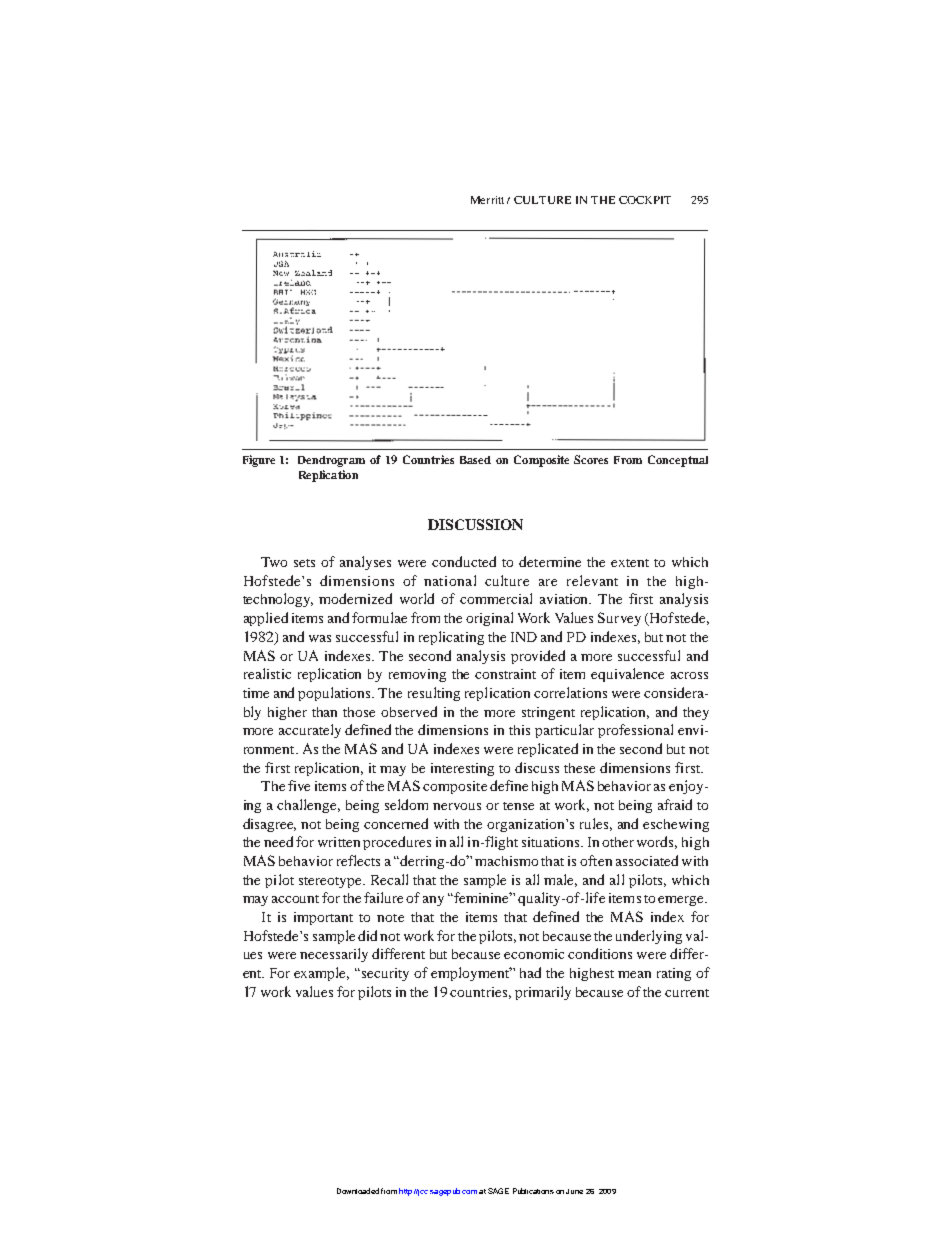 The image size is (952, 1233). What do you see at coordinates (331, 461) in the screenshot?
I see `Dendrogram` at bounding box center [331, 461].
